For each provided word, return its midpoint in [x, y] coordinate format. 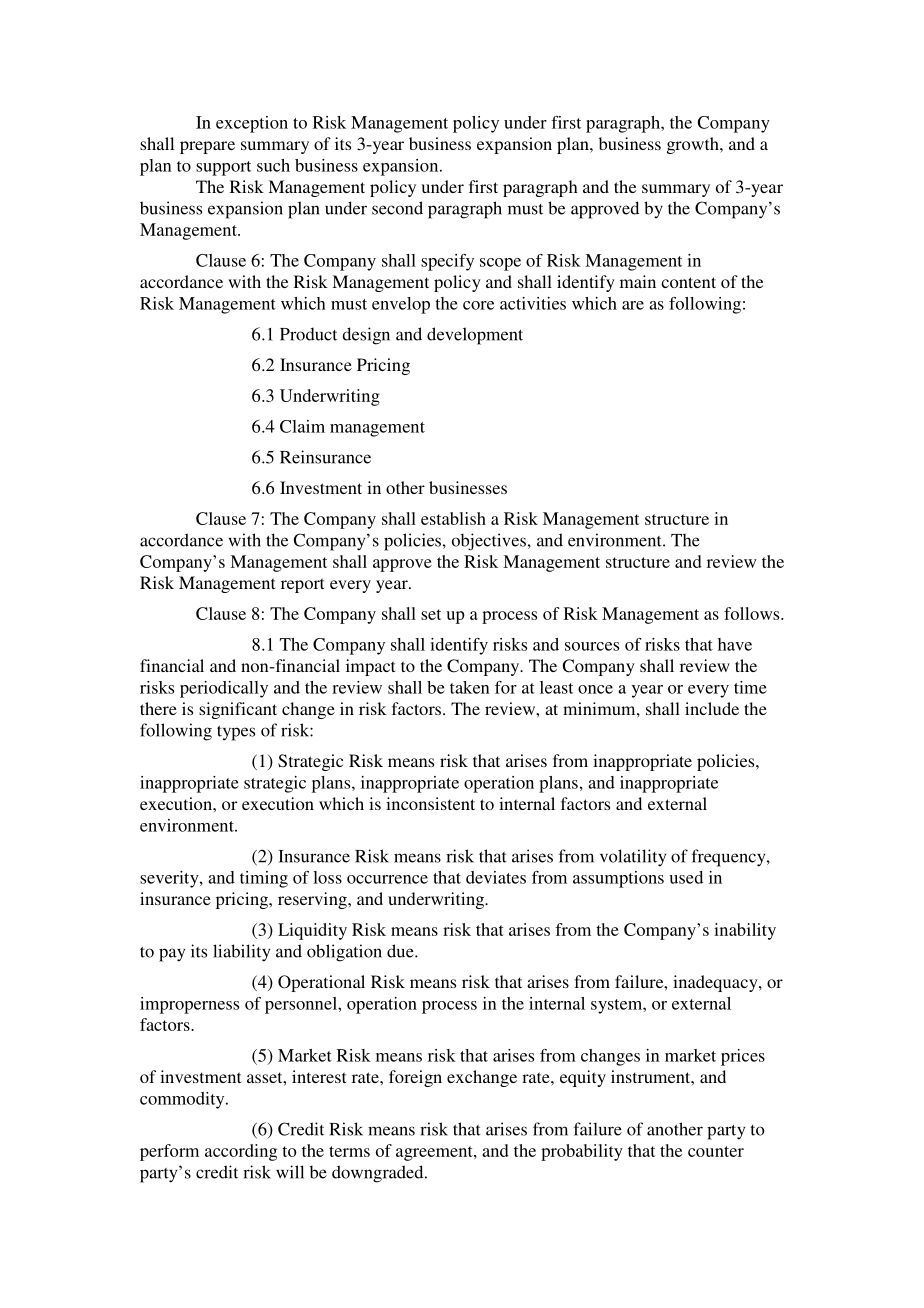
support [223, 168]
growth [694, 145]
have [735, 644]
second [397, 208]
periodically [224, 689]
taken [470, 687]
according [241, 1152]
